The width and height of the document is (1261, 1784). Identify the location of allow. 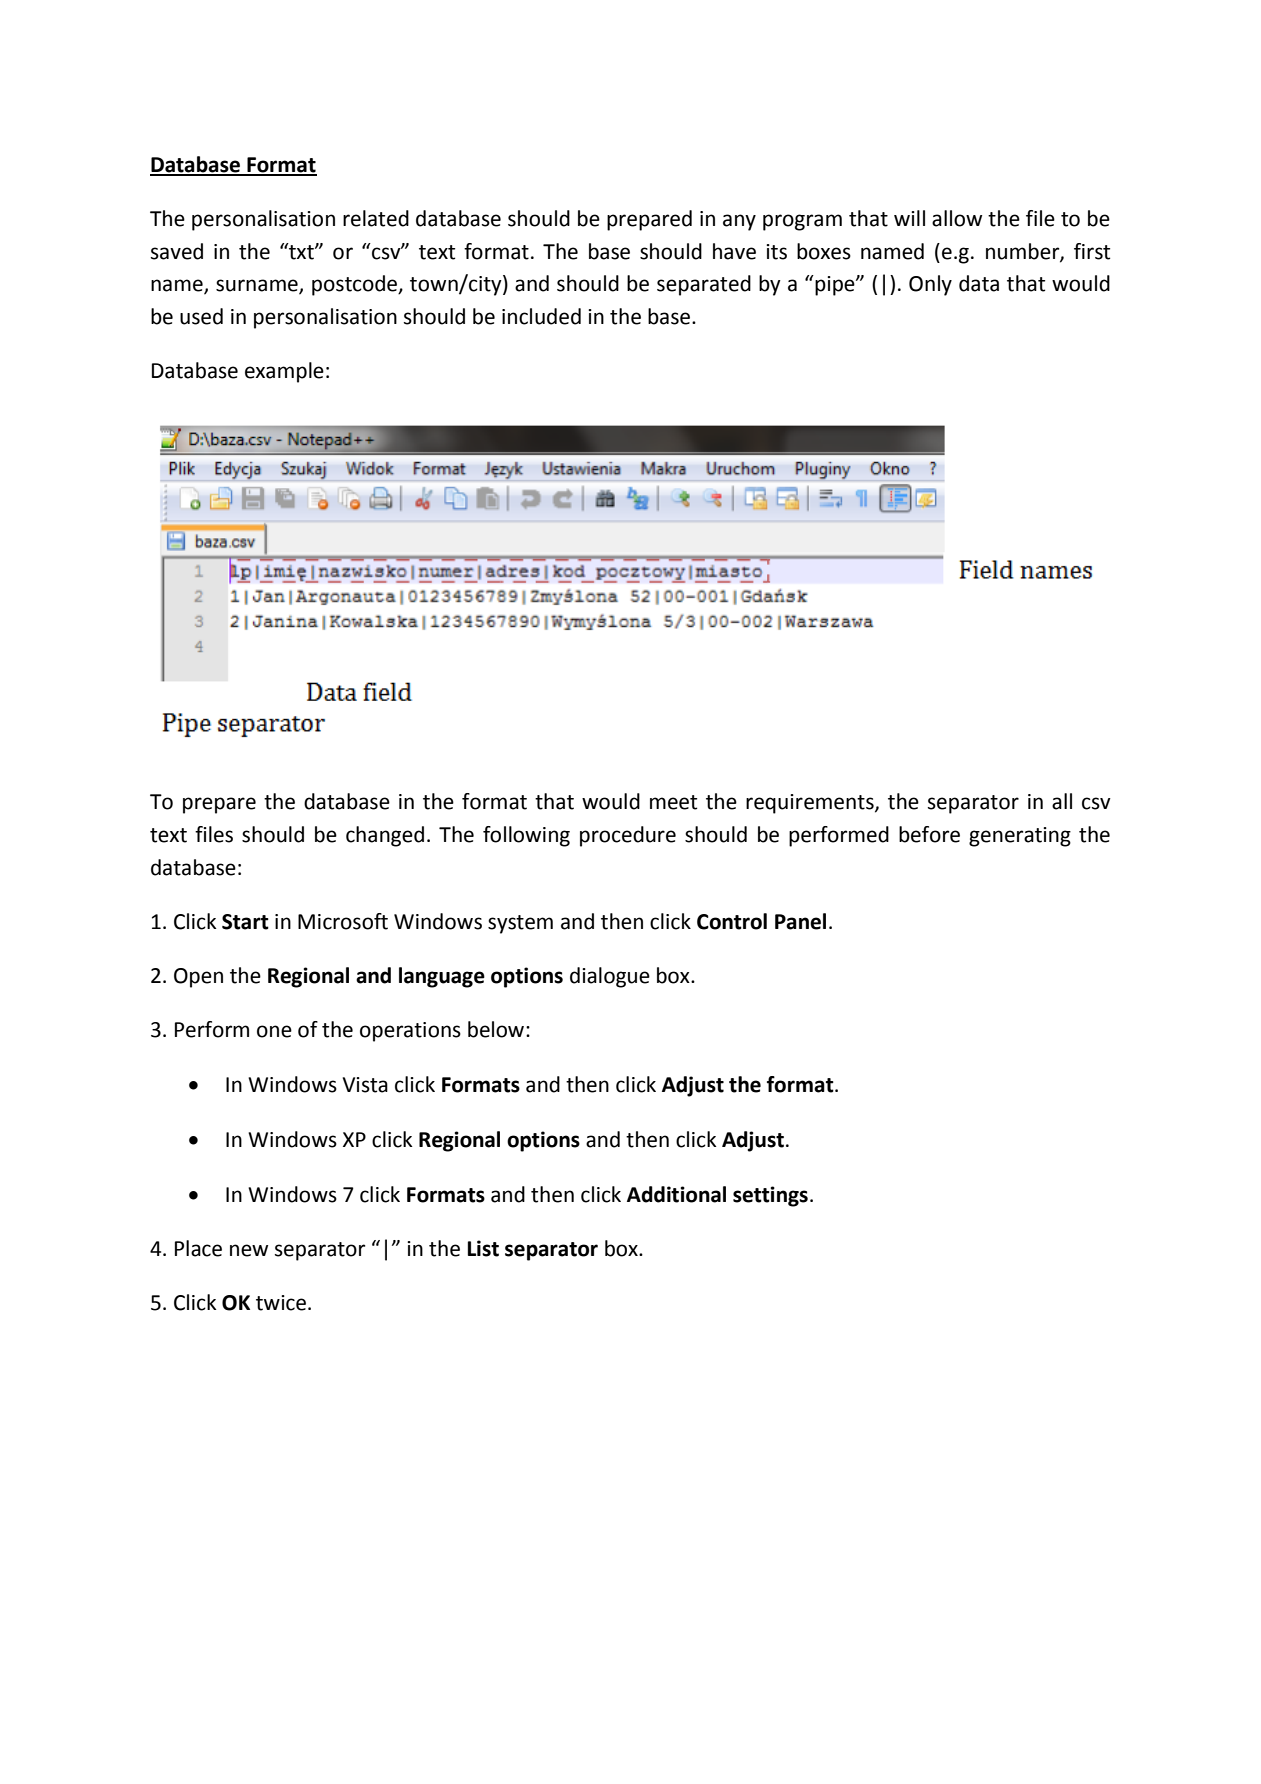
(957, 218).
